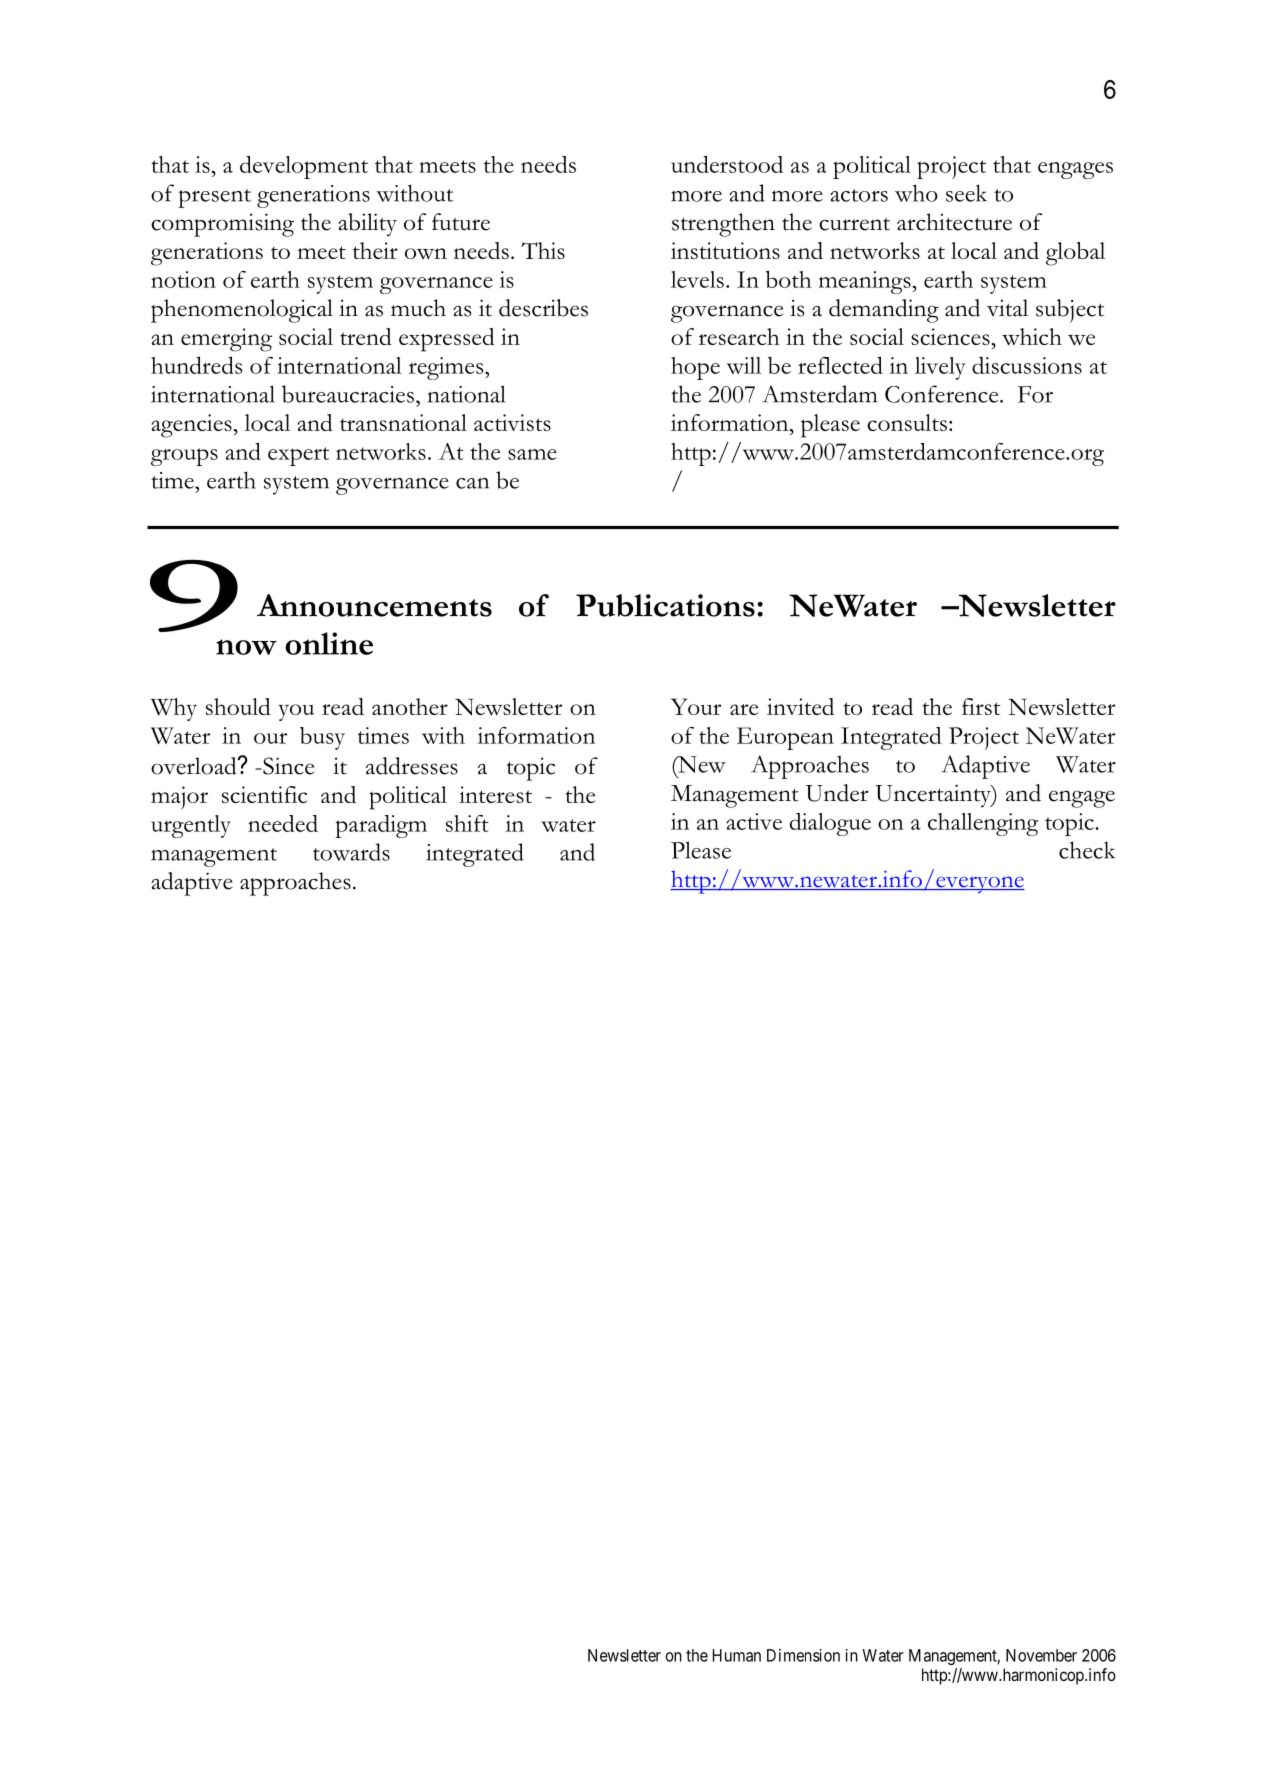 This screenshot has width=1266, height=1790. What do you see at coordinates (966, 193) in the screenshot?
I see `seek` at bounding box center [966, 193].
